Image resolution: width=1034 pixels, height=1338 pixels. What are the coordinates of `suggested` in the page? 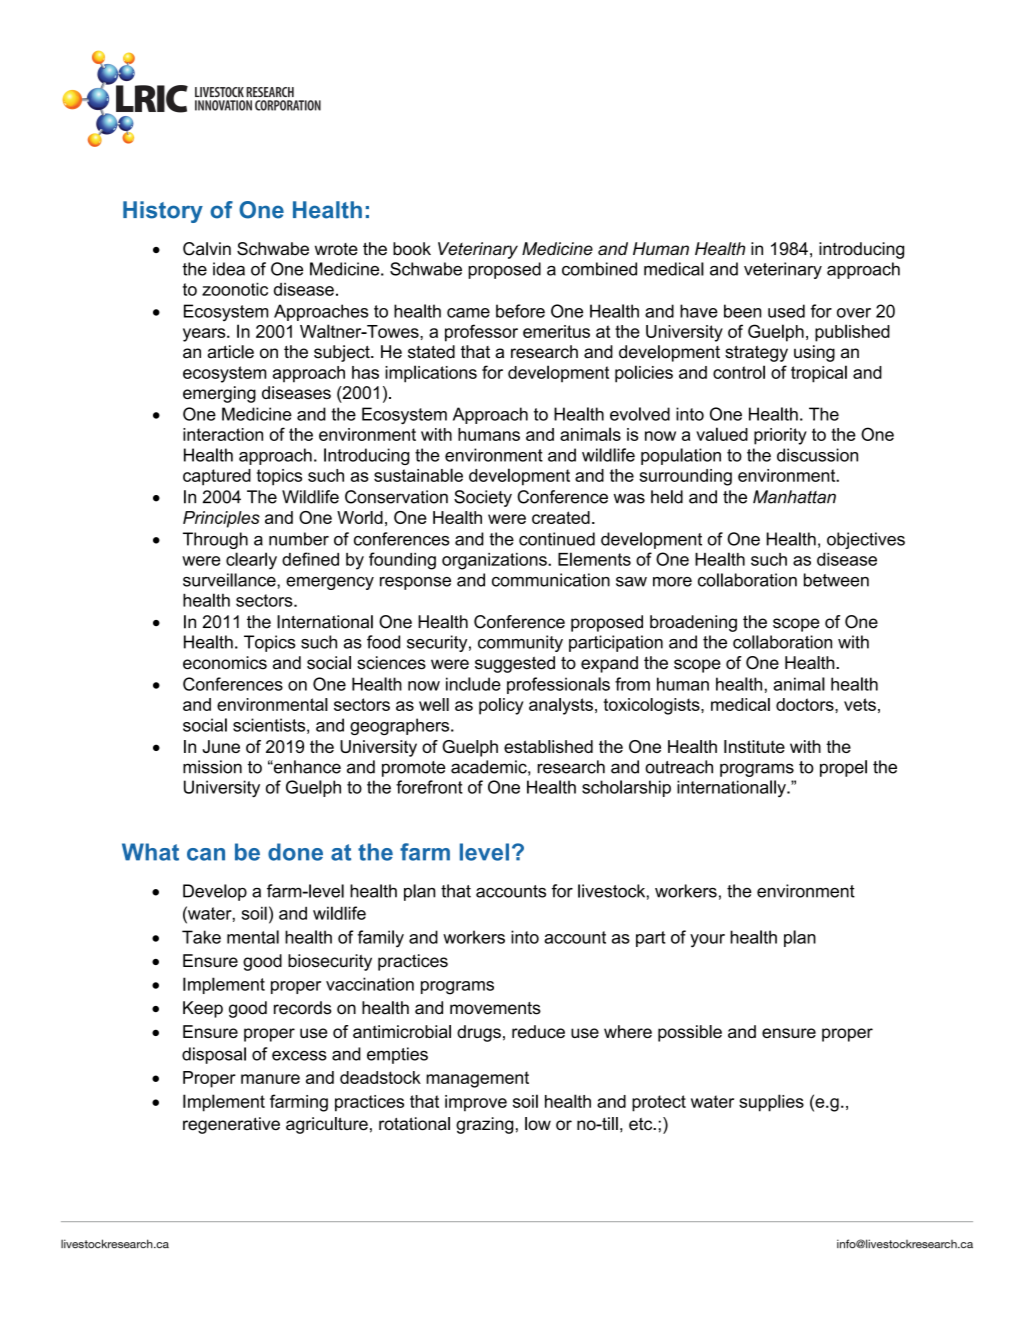 It's located at (515, 664).
